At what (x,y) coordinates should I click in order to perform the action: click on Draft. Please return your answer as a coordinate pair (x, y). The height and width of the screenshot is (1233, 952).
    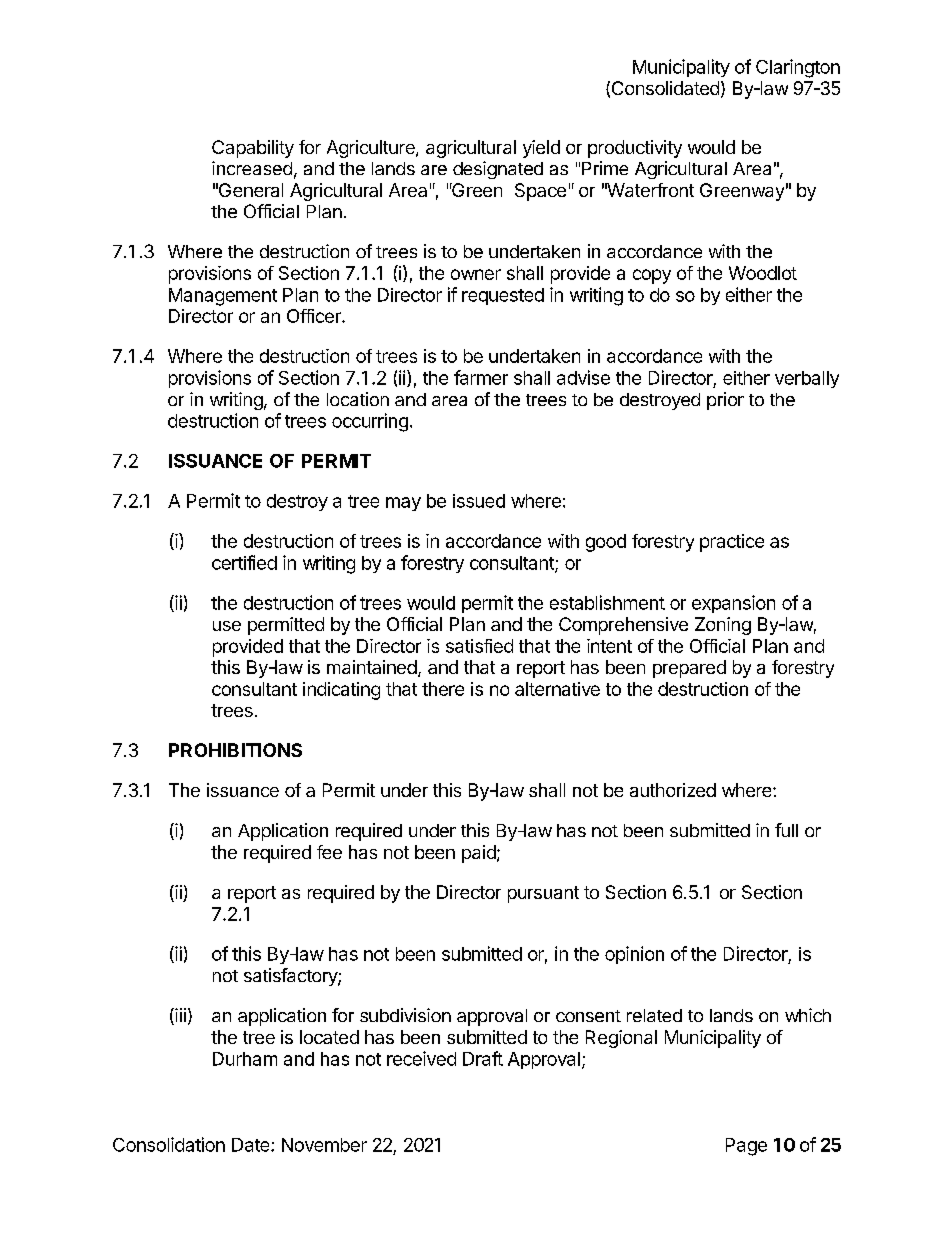
    Looking at the image, I should click on (483, 1058).
